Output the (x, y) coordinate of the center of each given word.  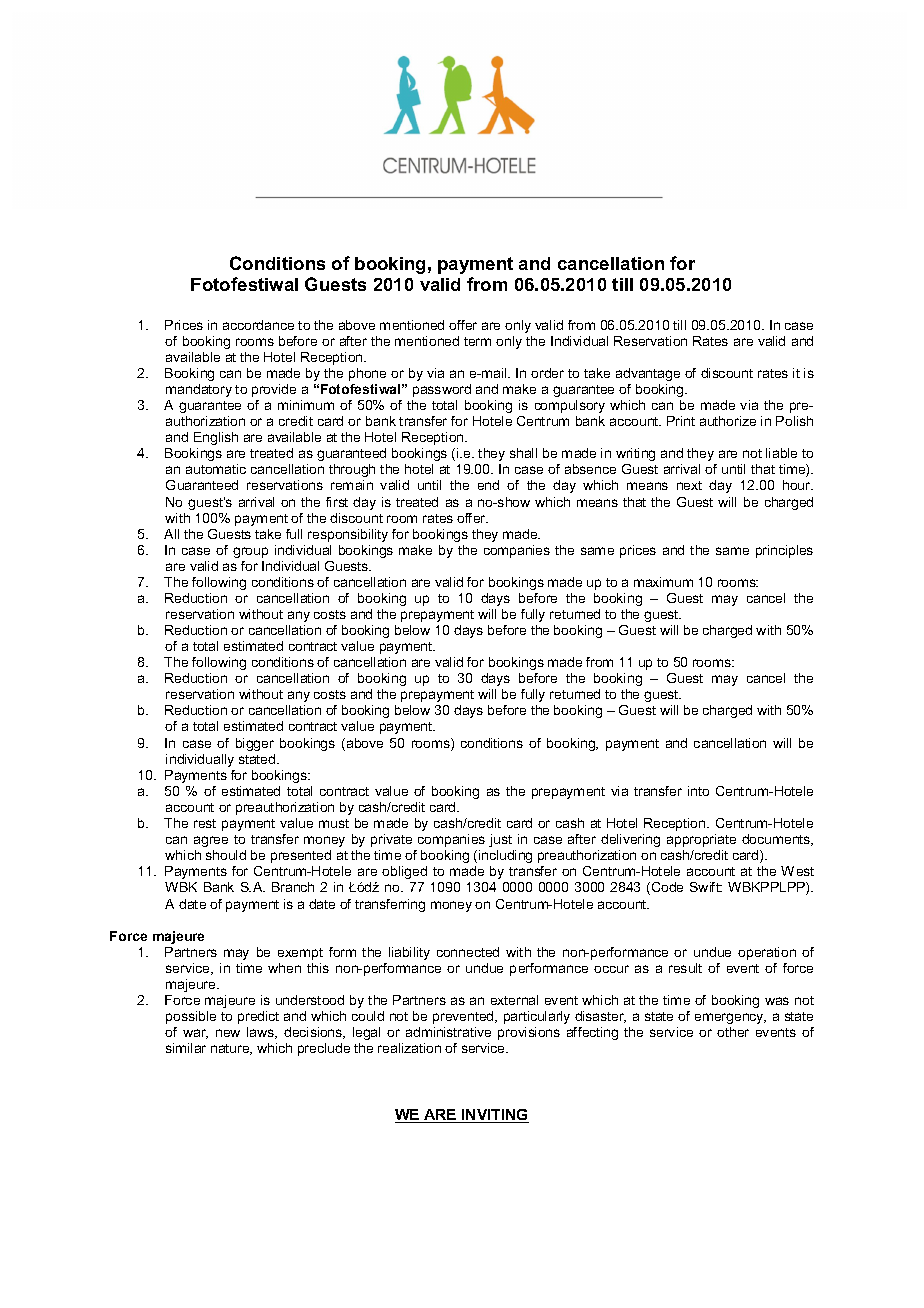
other (733, 1032)
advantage (648, 374)
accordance (258, 325)
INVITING (494, 1116)
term (477, 341)
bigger (255, 744)
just (500, 840)
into (698, 791)
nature (231, 1049)
